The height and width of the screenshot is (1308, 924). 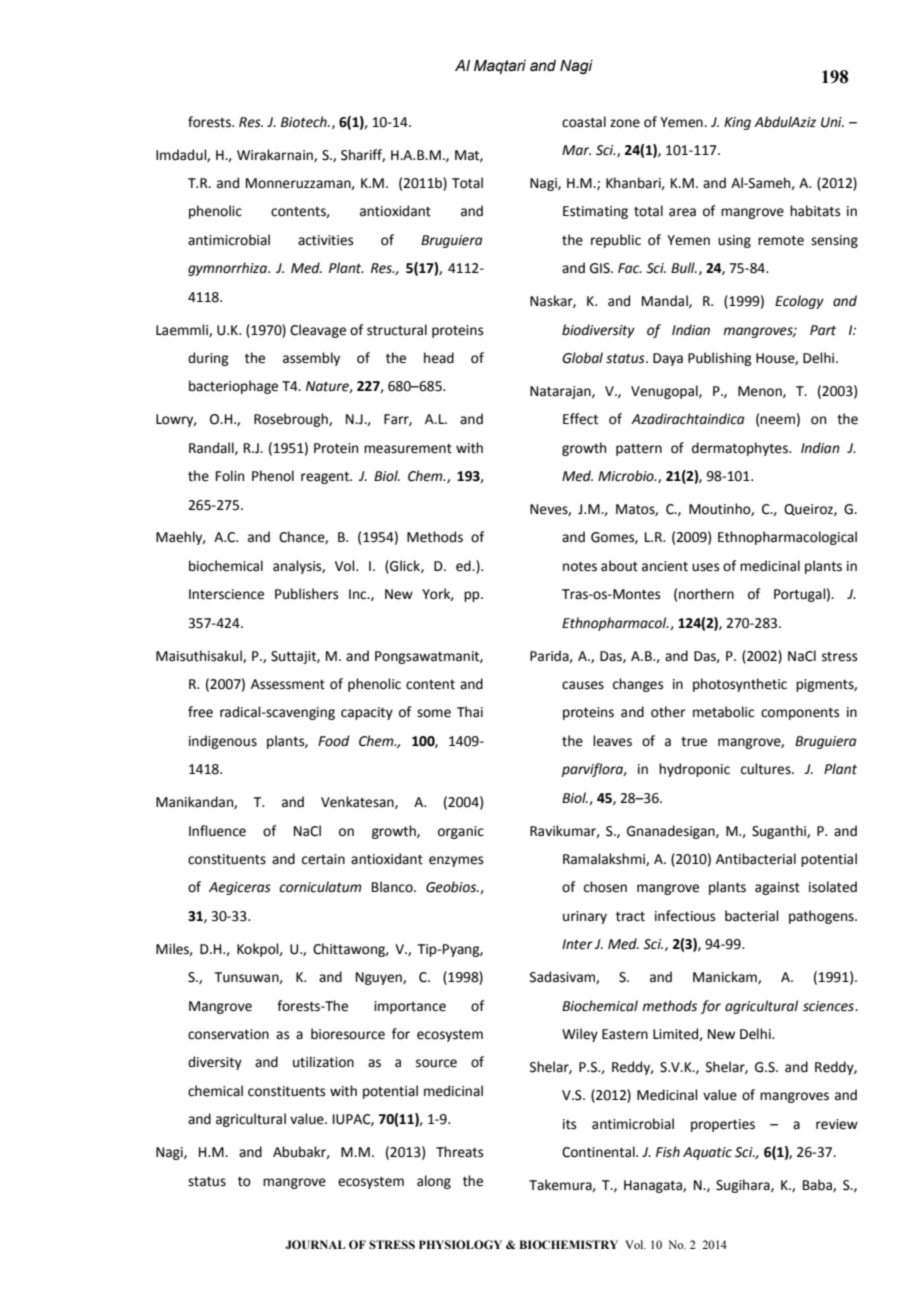 I want to click on photosynthetic, so click(x=740, y=685).
